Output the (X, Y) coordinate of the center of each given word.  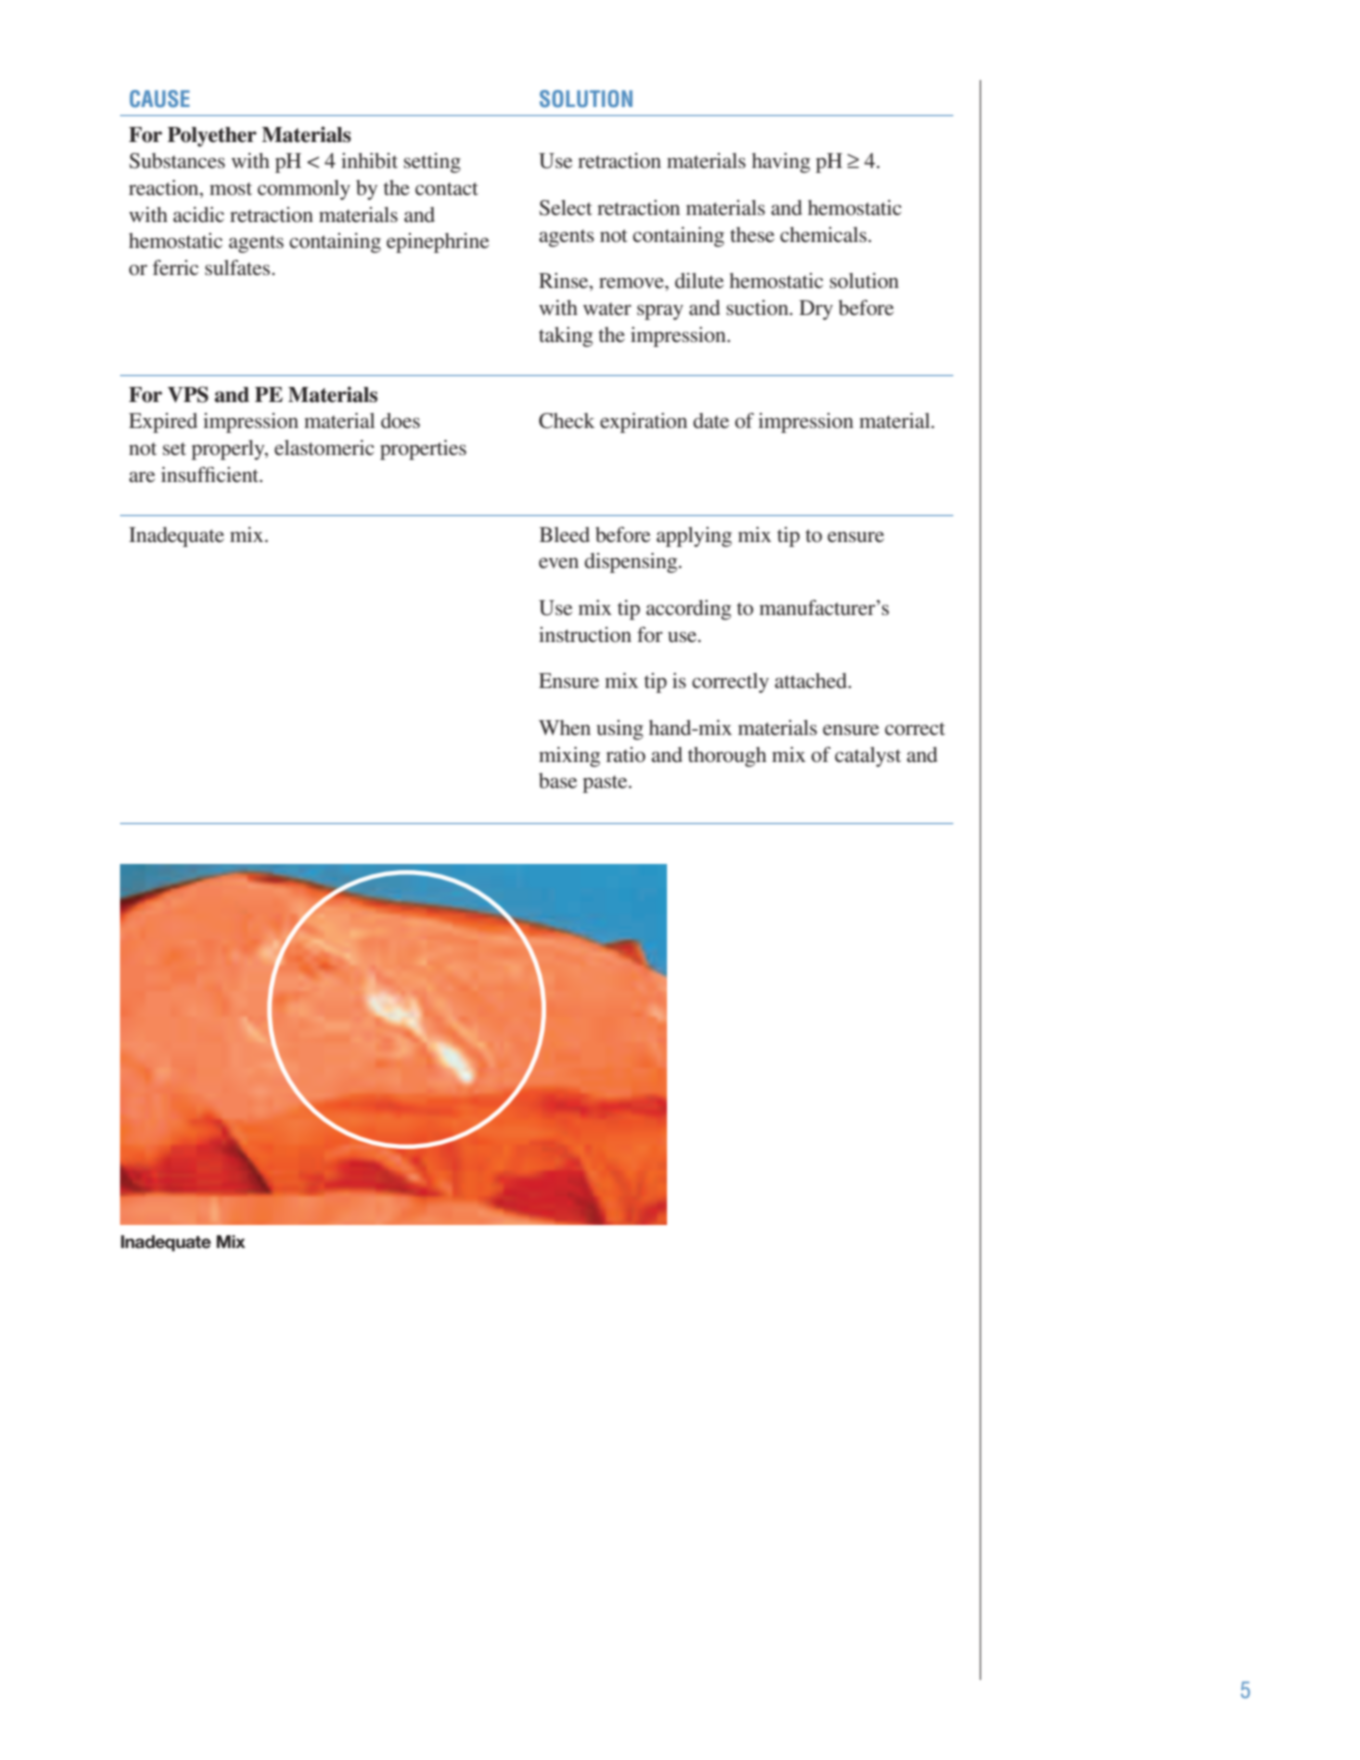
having (781, 163)
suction (758, 307)
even (559, 563)
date (711, 420)
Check (567, 421)
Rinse (565, 282)
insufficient (211, 474)
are (142, 477)
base (558, 781)
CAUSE (160, 99)
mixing (569, 757)
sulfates (237, 267)
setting (432, 163)
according (688, 610)
